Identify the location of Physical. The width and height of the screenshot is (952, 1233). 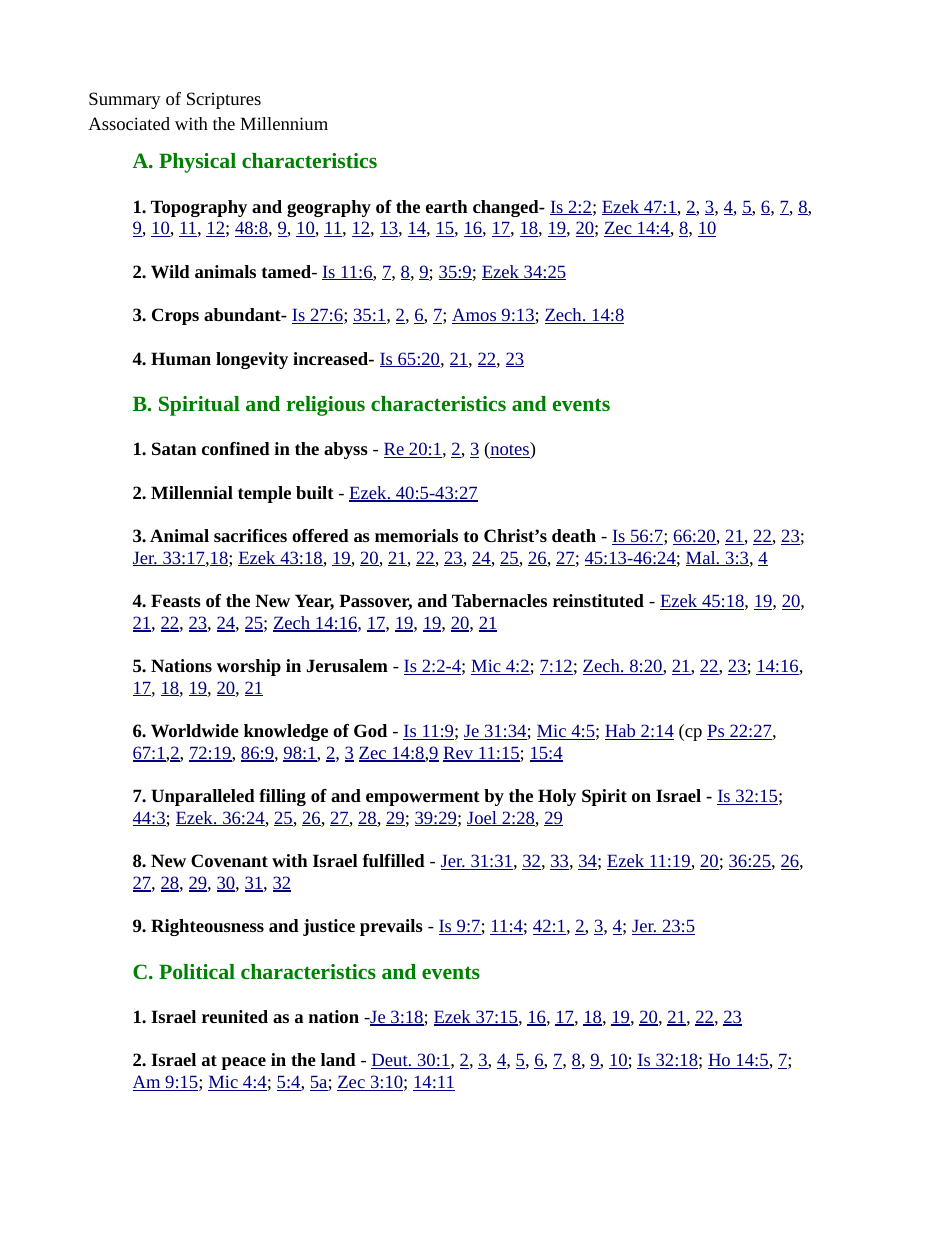
(197, 163).
